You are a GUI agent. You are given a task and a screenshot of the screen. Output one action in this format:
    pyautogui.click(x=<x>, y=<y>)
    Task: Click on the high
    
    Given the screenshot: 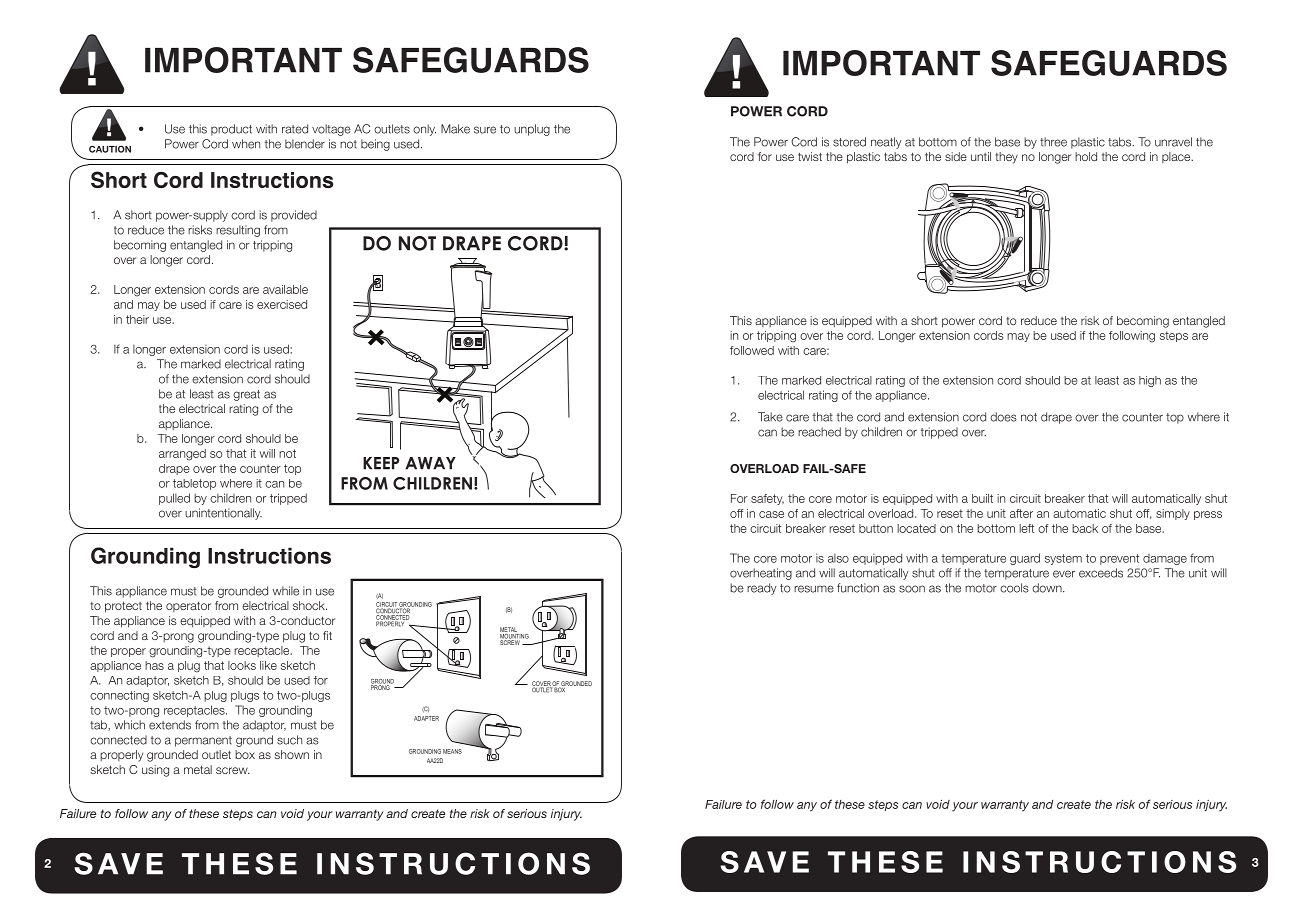 What is the action you would take?
    pyautogui.click(x=1150, y=381)
